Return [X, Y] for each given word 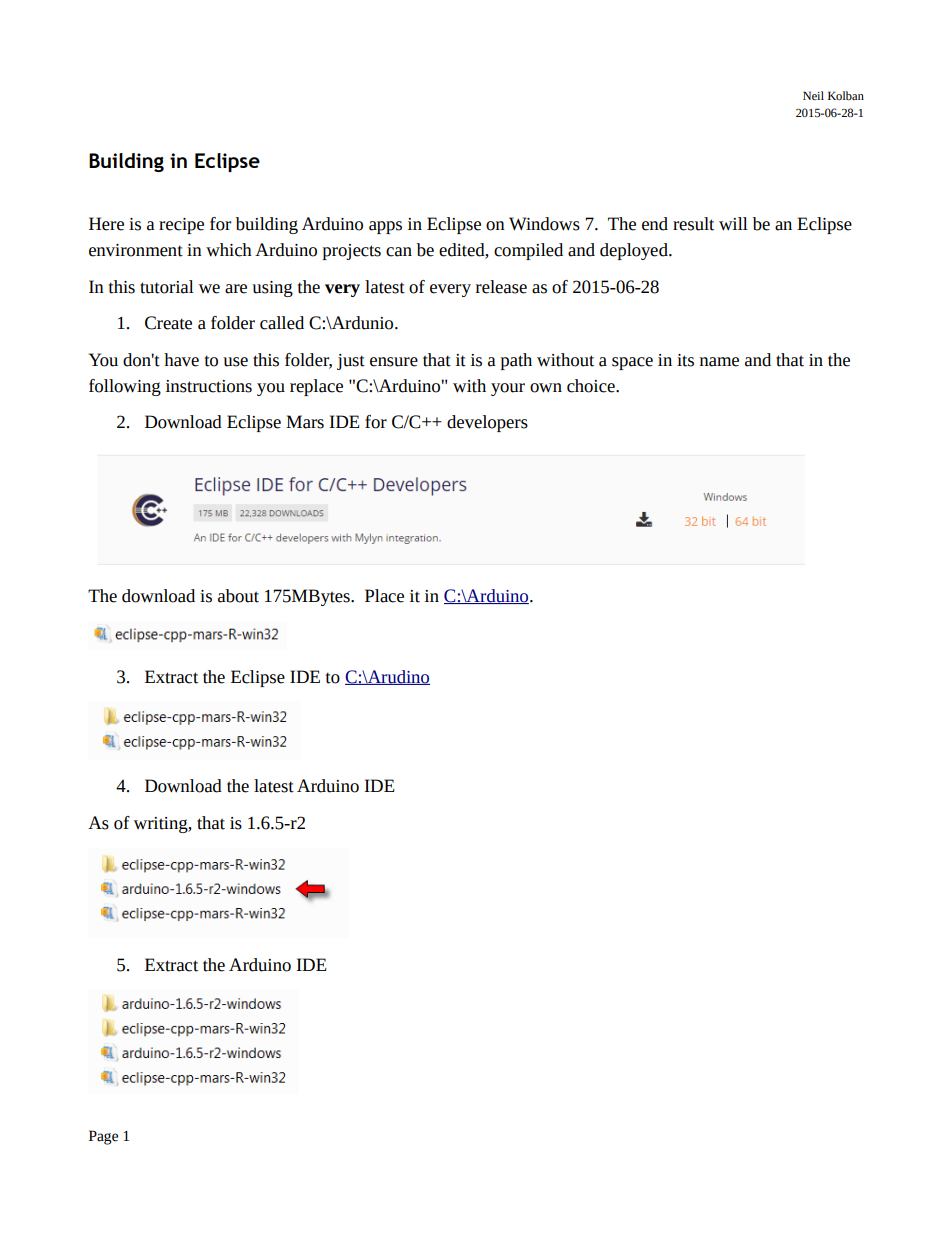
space [632, 363]
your [508, 389]
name [719, 362]
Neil [813, 95]
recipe [181, 226]
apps [385, 227]
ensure [394, 362]
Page [103, 1137]
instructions [209, 386]
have [181, 360]
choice [592, 386]
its [685, 360]
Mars [305, 422]
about [238, 596]
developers [487, 423]
